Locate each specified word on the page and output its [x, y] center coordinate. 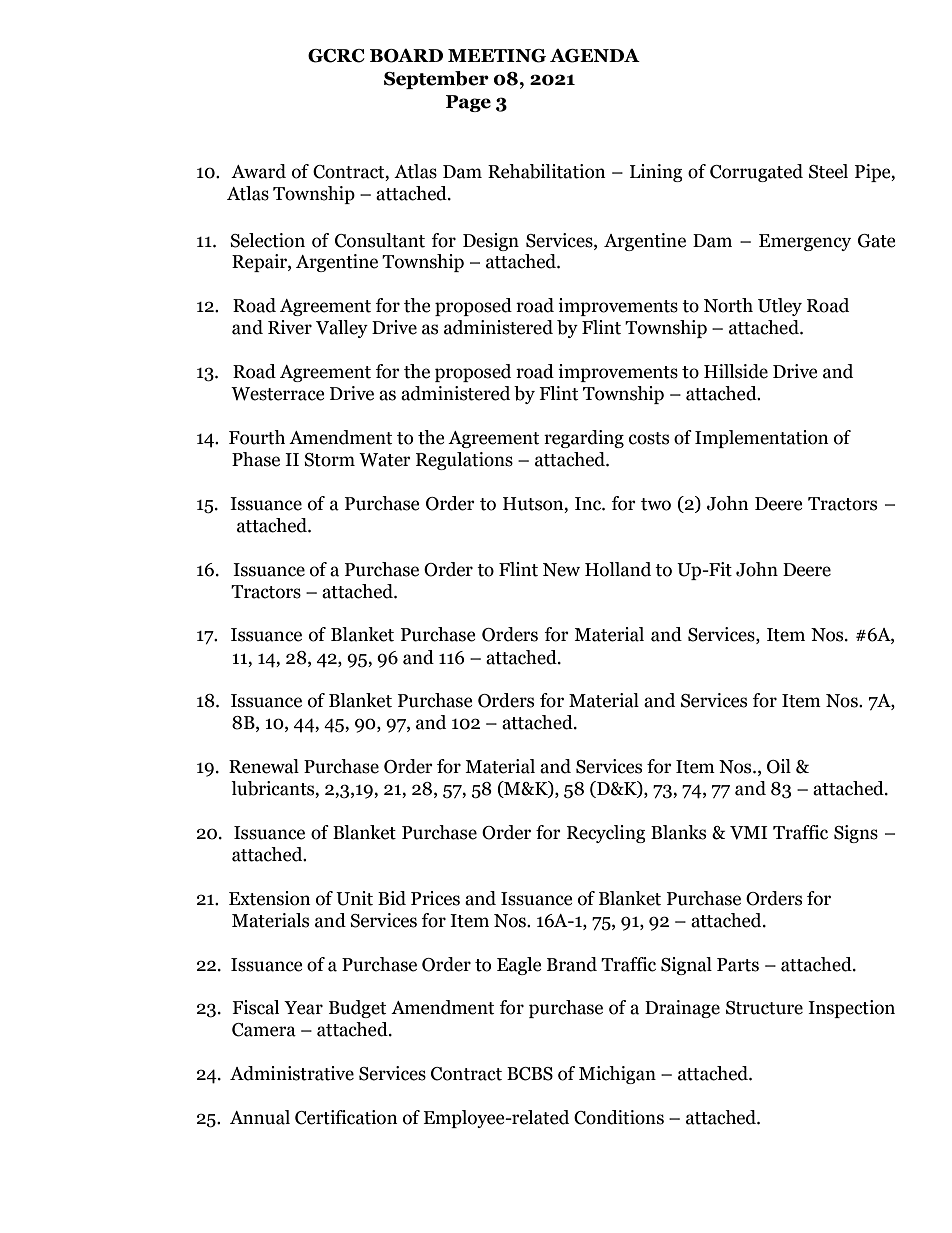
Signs [856, 834]
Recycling [606, 834]
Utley [780, 307]
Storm [329, 460]
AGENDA [595, 56]
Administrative [292, 1073]
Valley [342, 329]
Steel [828, 171]
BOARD [406, 56]
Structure [764, 1008]
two [656, 504]
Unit [354, 898]
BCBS [530, 1074]
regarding [584, 439]
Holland [618, 569]
